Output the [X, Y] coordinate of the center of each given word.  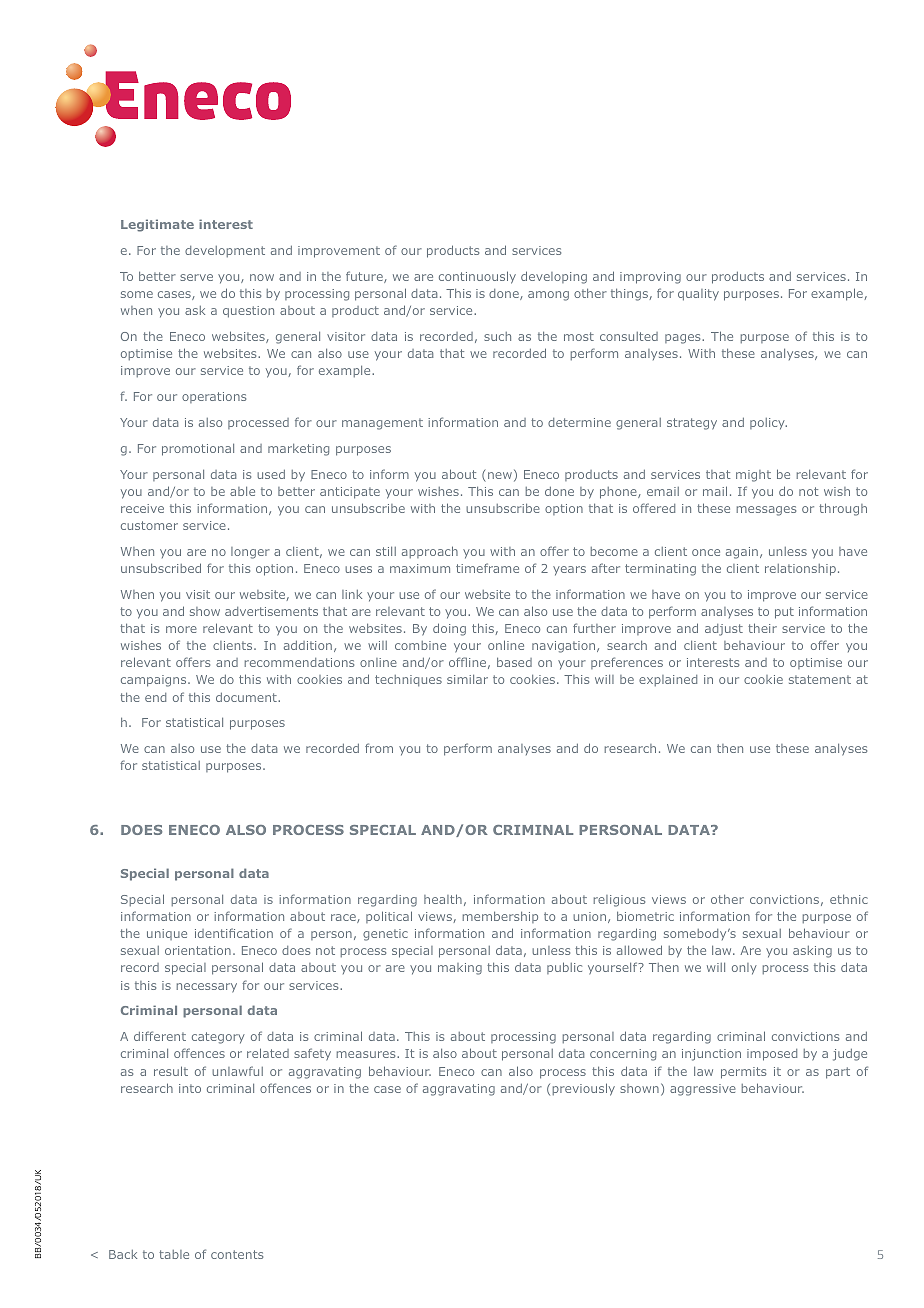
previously [584, 1089]
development [225, 251]
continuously [477, 277]
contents [237, 1254]
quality [698, 295]
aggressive [703, 1090]
